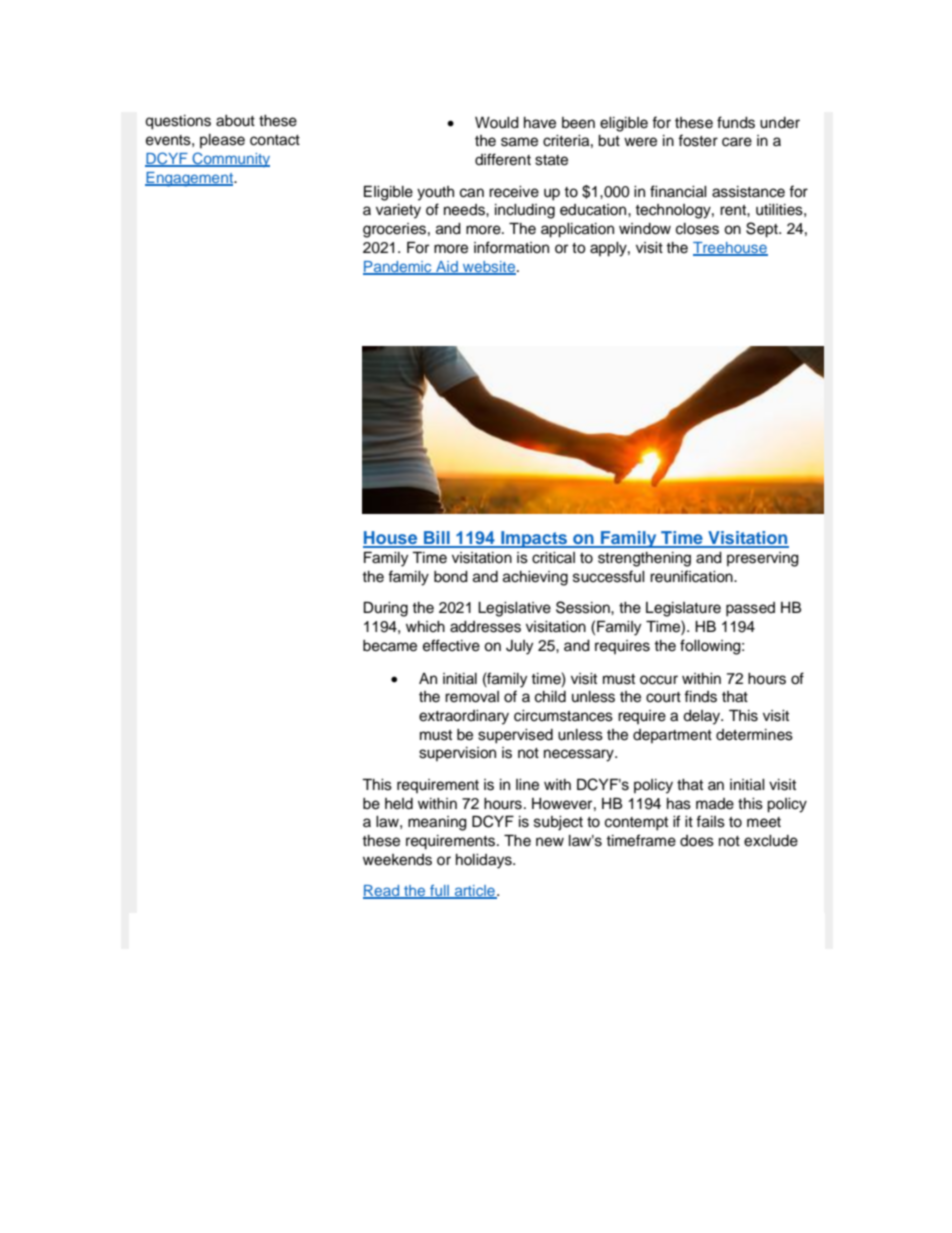 Image resolution: width=952 pixels, height=1233 pixels. Describe the element at coordinates (489, 267) in the screenshot. I see `website` at that location.
